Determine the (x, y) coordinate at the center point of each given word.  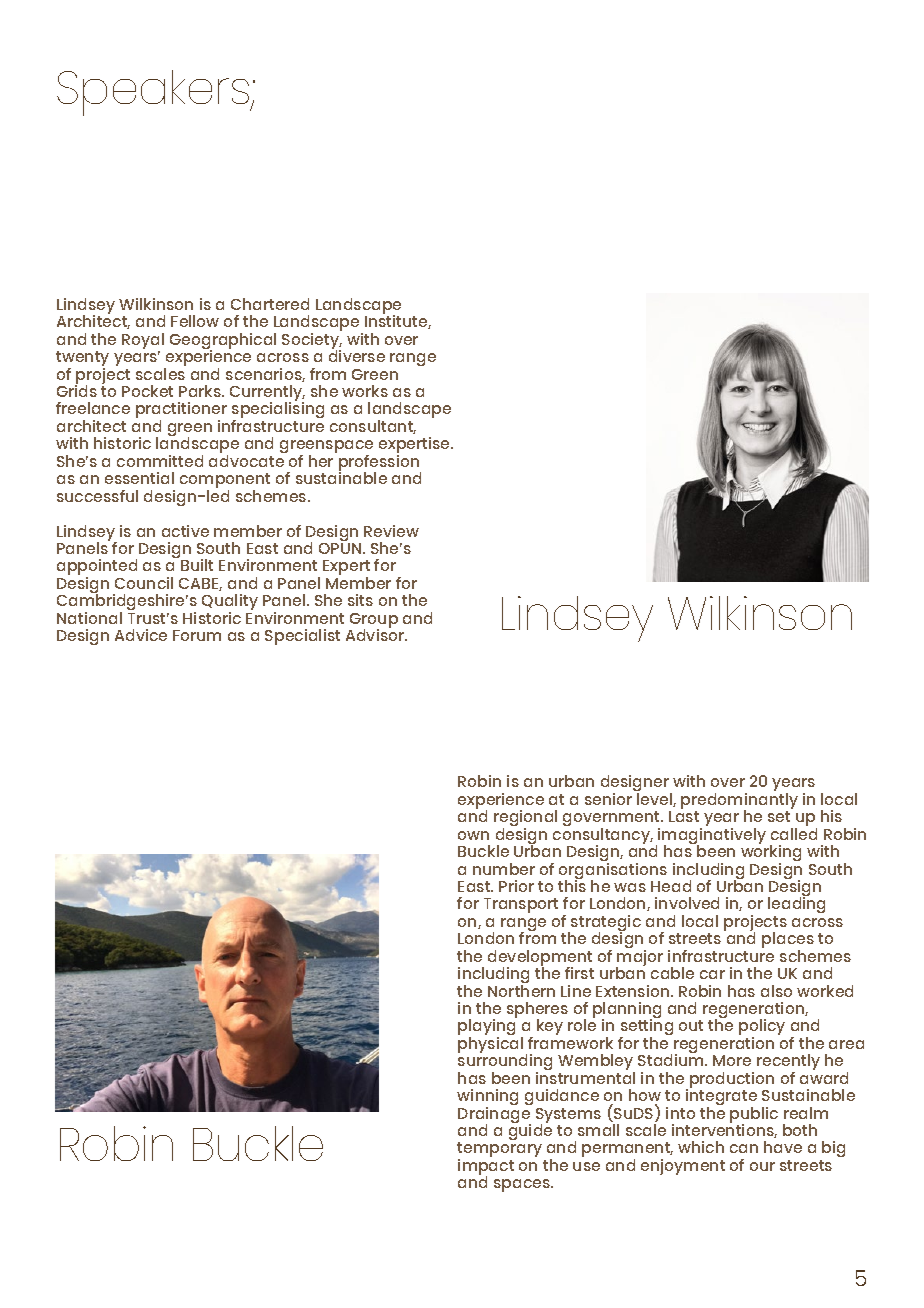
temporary (499, 1151)
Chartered (270, 304)
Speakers (154, 93)
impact (486, 1168)
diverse (357, 355)
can (744, 1148)
